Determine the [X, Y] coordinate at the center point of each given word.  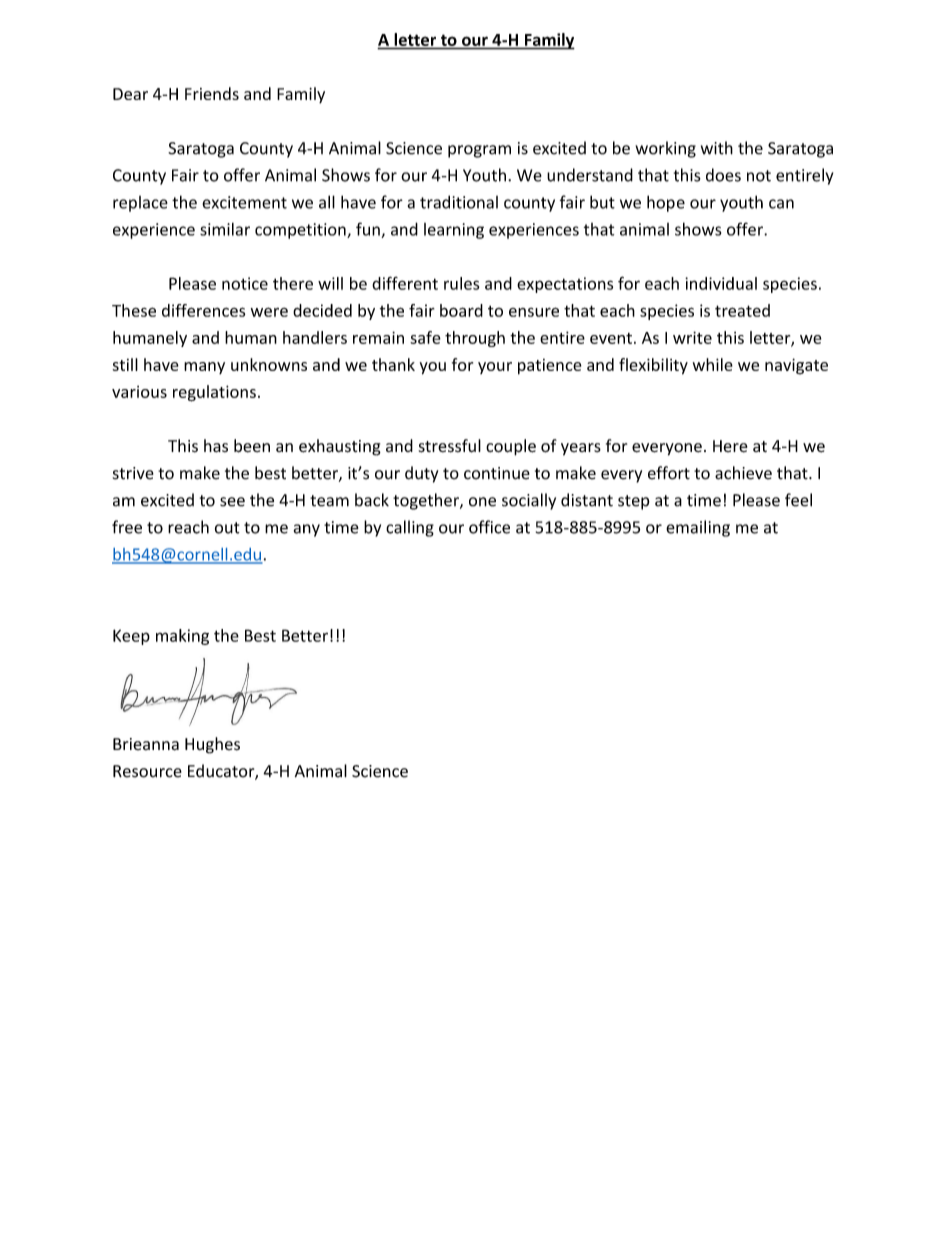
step [634, 502]
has [216, 445]
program [479, 151]
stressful [450, 446]
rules [461, 283]
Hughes [212, 745]
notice [245, 283]
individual [721, 283]
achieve [743, 473]
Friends [212, 93]
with [717, 148]
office [489, 527]
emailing [698, 528]
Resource [147, 771]
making [182, 637]
